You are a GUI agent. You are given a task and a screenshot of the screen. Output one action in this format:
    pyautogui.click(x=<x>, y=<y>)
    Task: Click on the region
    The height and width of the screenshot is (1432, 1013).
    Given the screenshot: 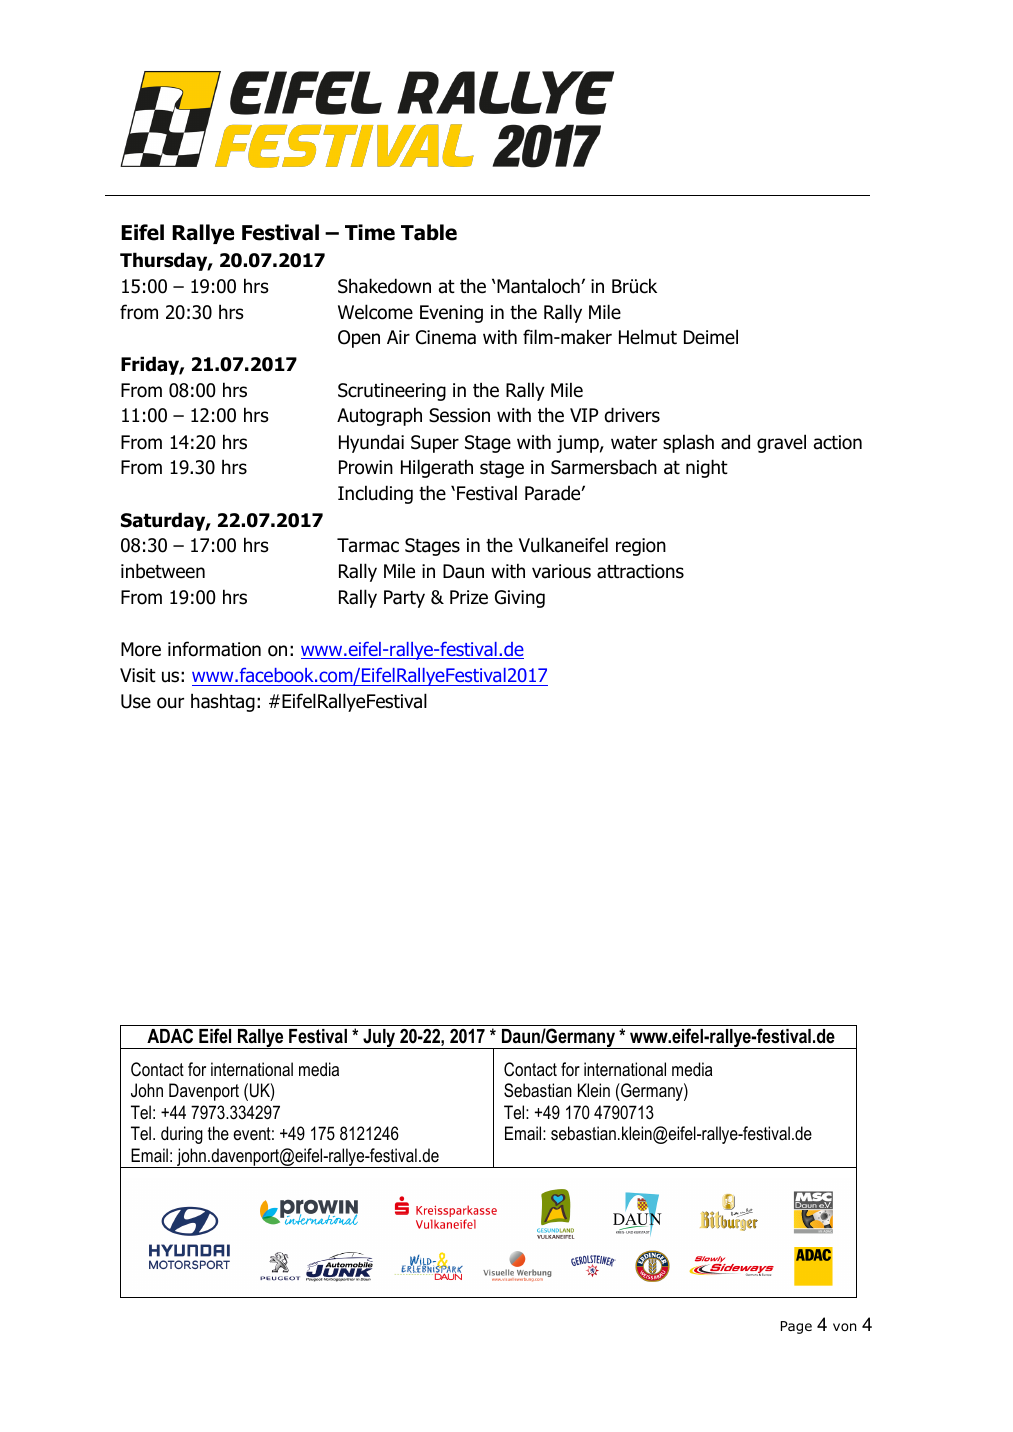 What is the action you would take?
    pyautogui.click(x=641, y=547)
